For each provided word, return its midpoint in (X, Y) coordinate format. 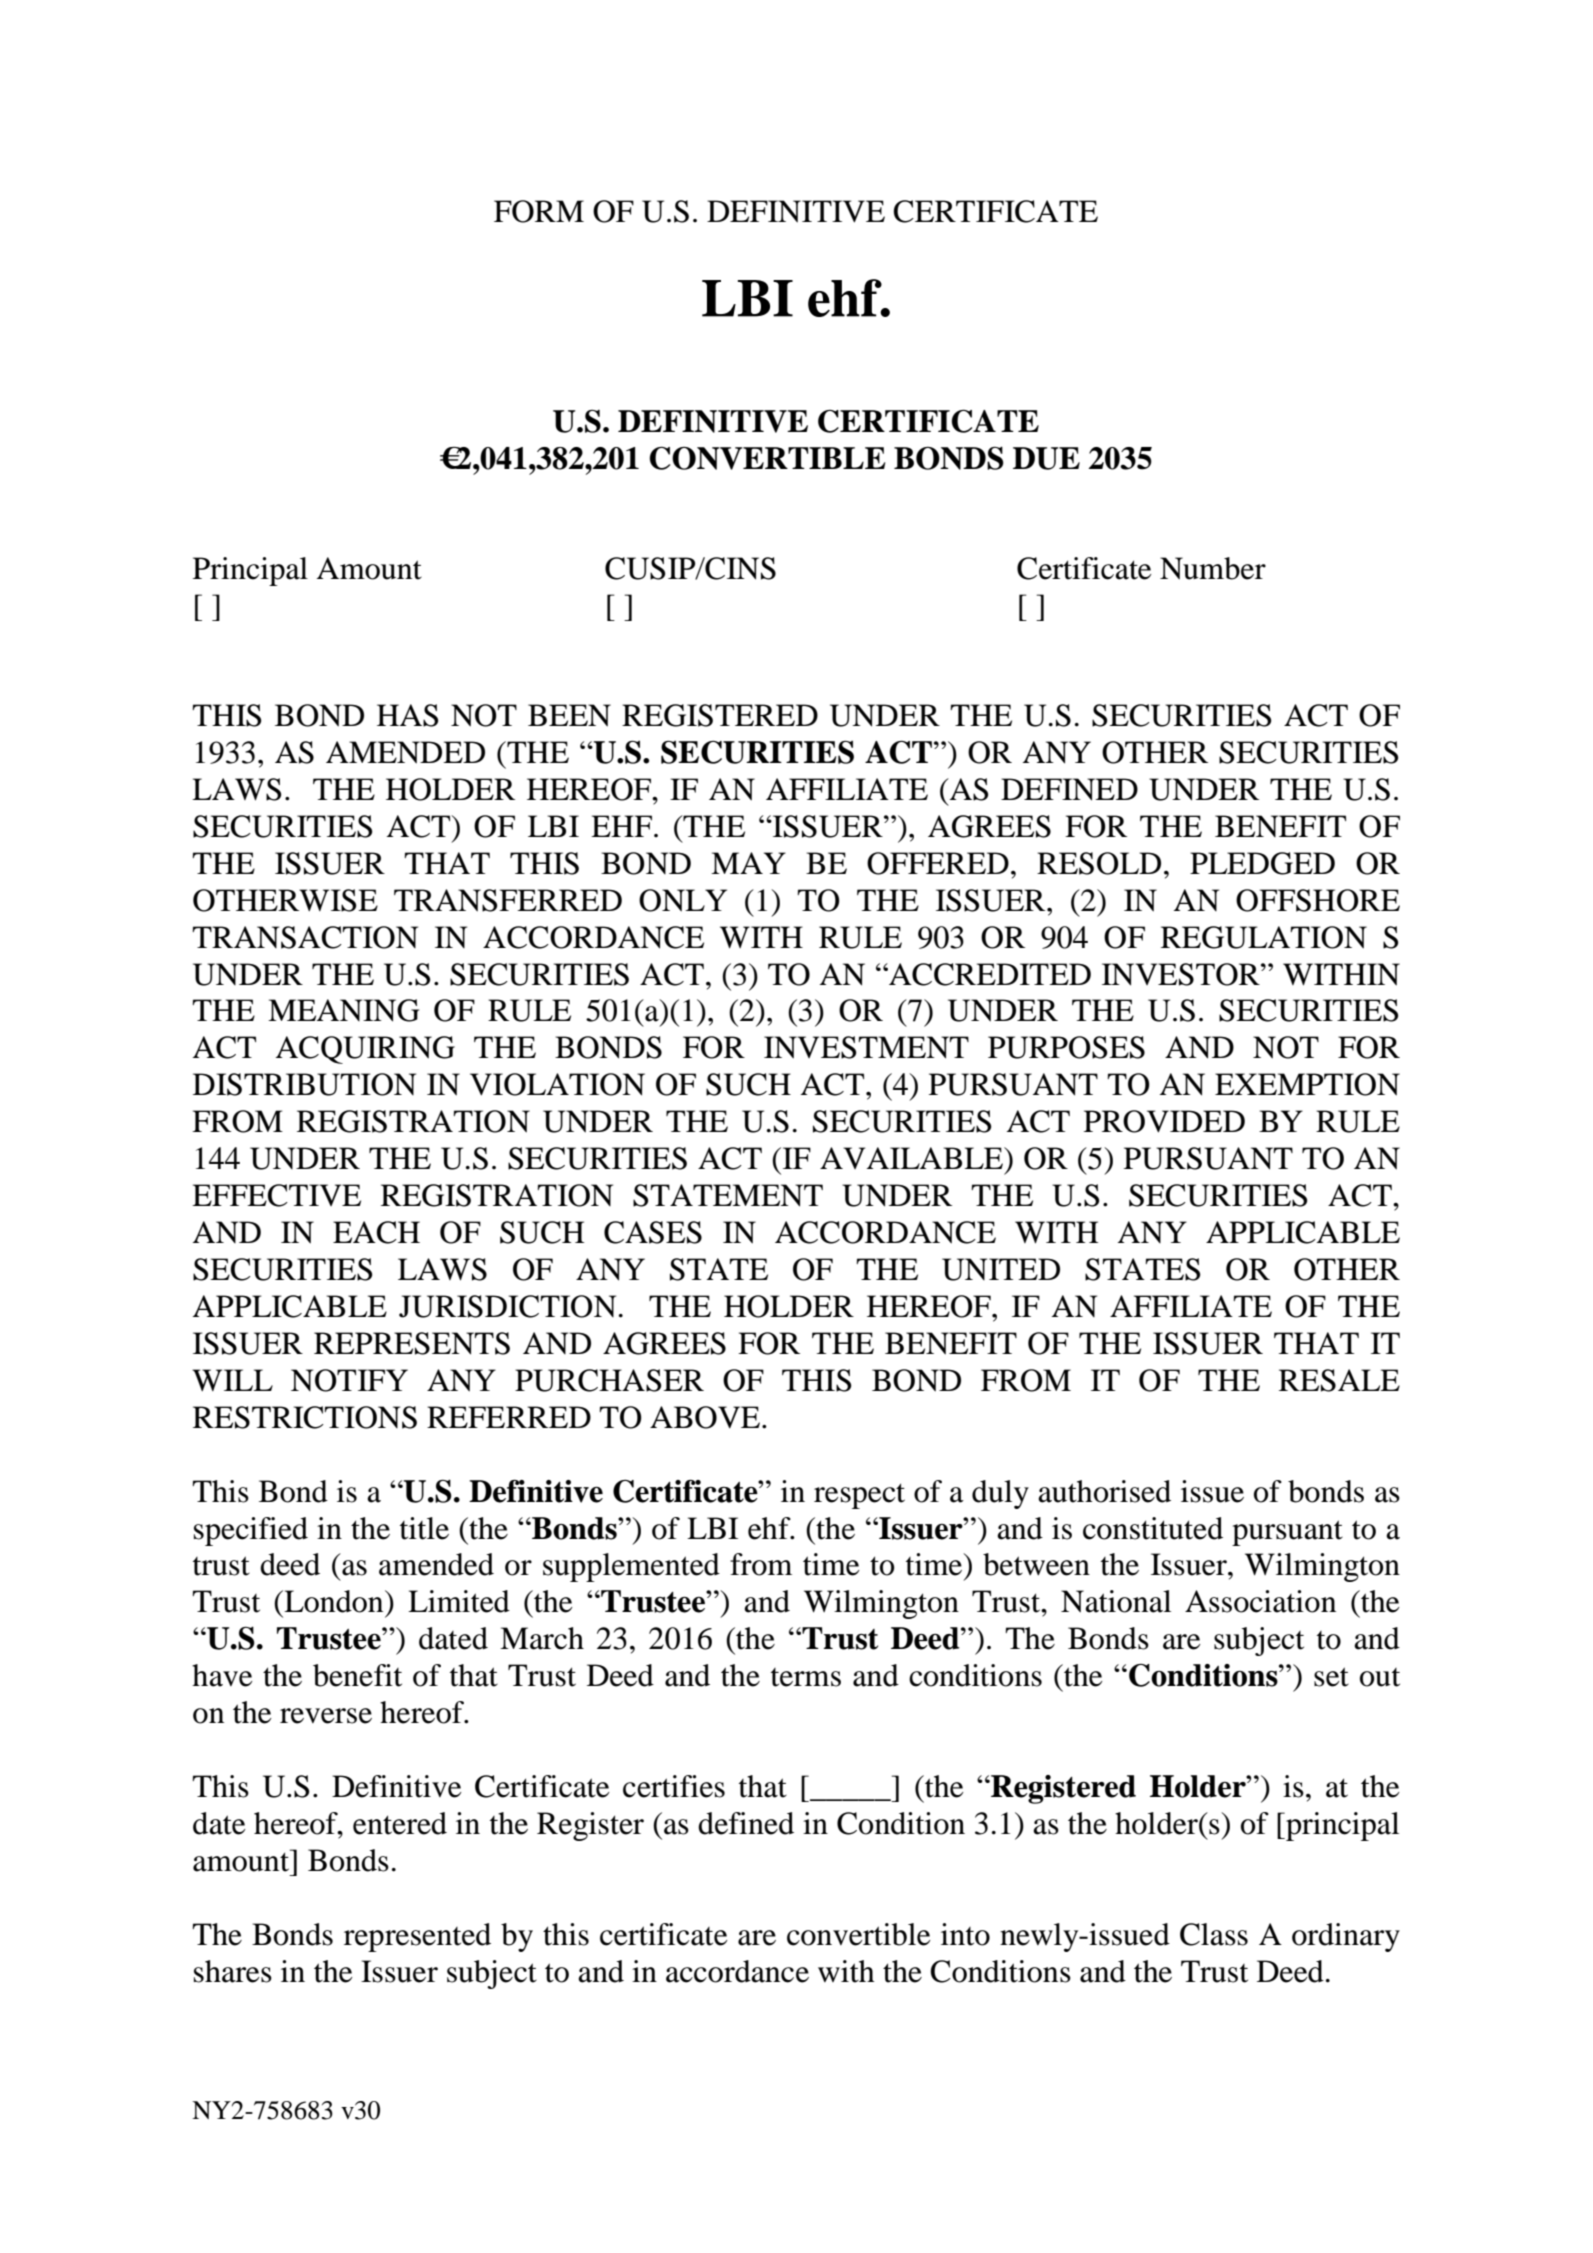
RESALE (1339, 1380)
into (965, 1934)
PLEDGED (1262, 863)
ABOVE (705, 1417)
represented (417, 1937)
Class (1214, 1934)
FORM (539, 211)
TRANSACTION (305, 937)
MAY (748, 863)
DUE (1046, 458)
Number (1213, 568)
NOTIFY (349, 1380)
